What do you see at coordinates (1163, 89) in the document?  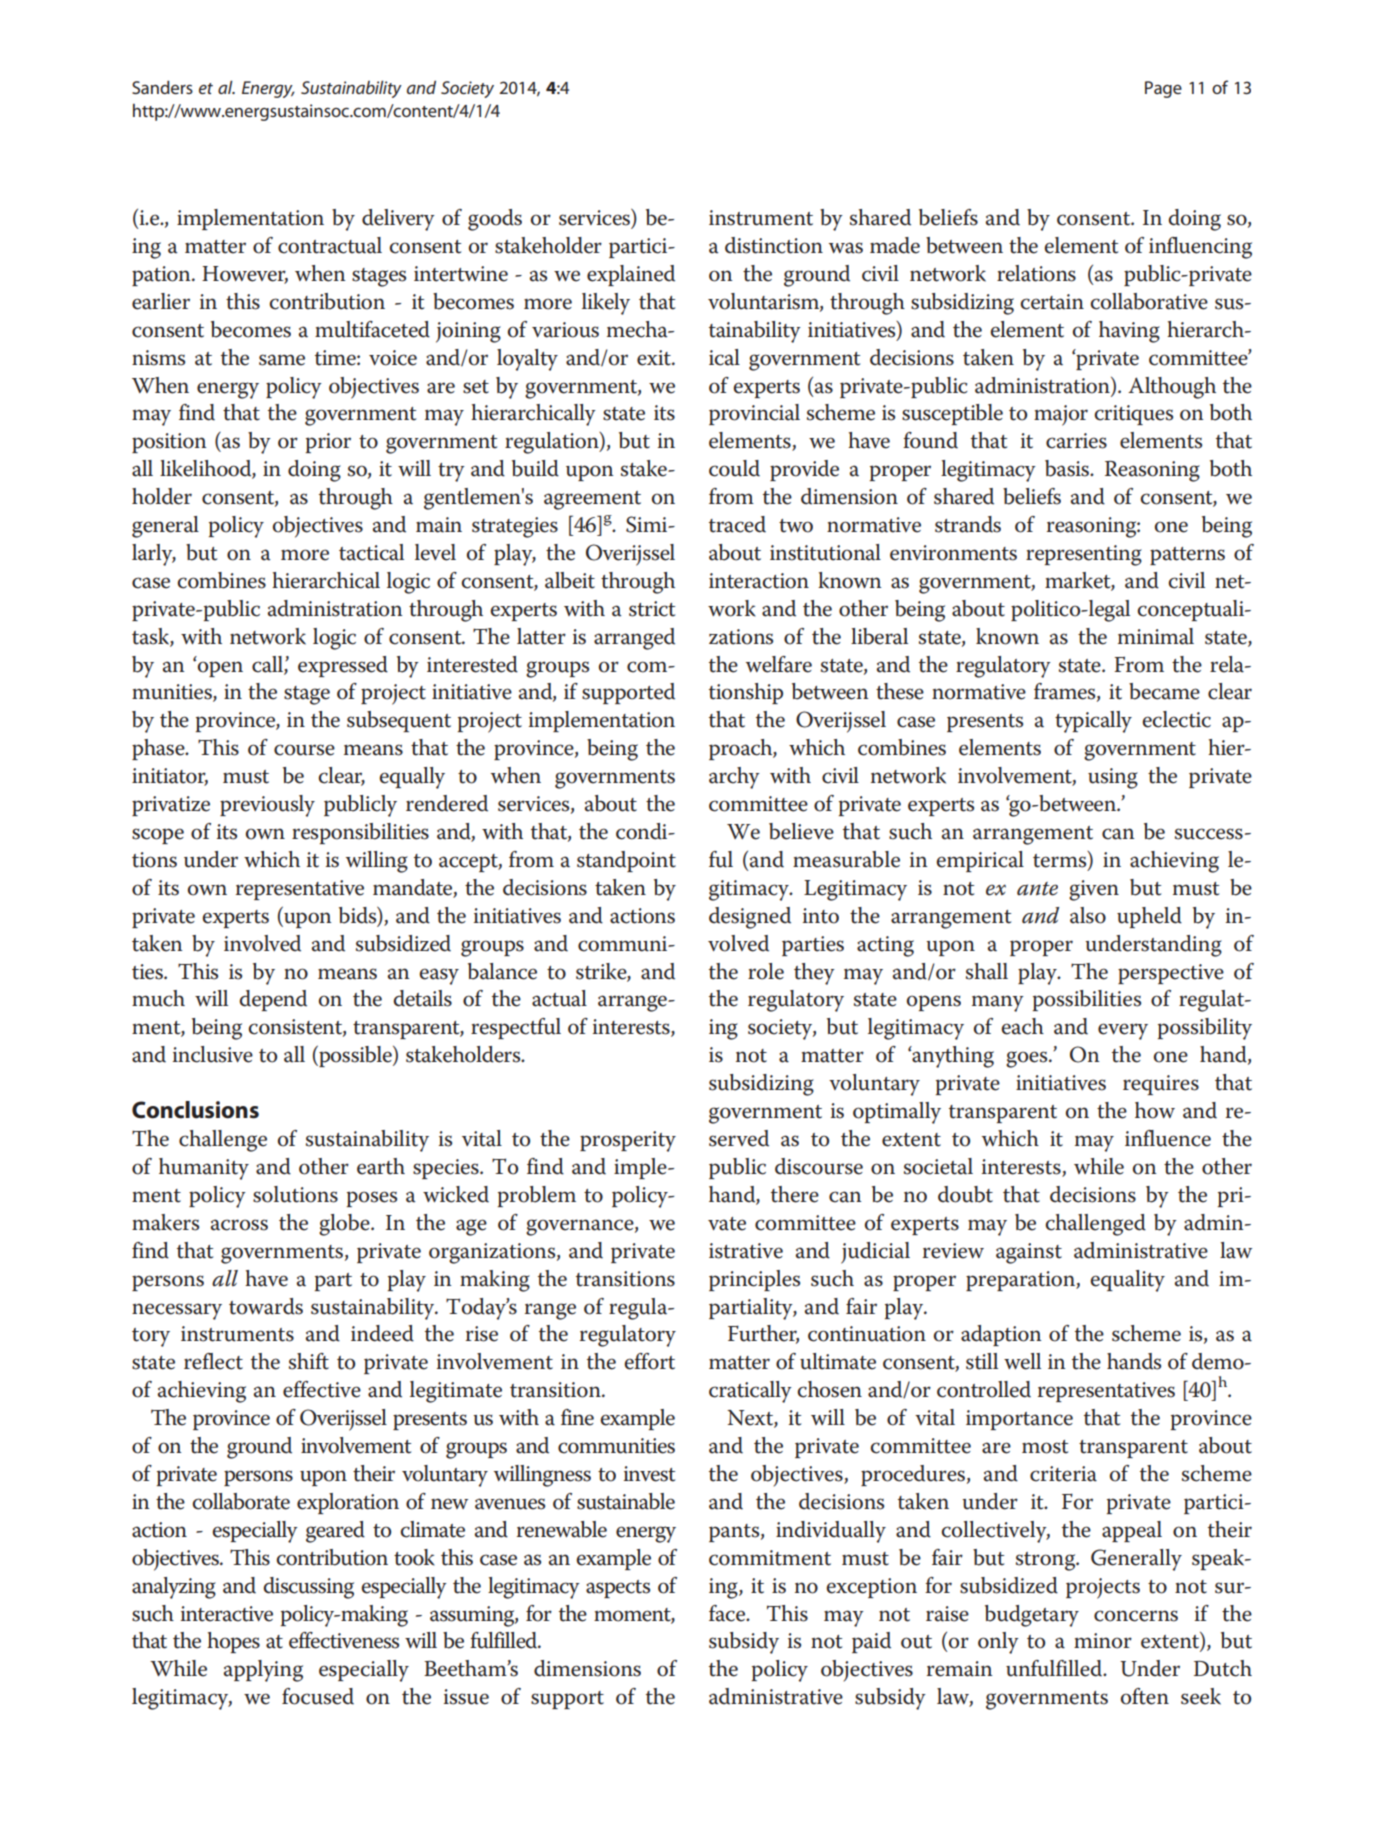 I see `Page` at bounding box center [1163, 89].
